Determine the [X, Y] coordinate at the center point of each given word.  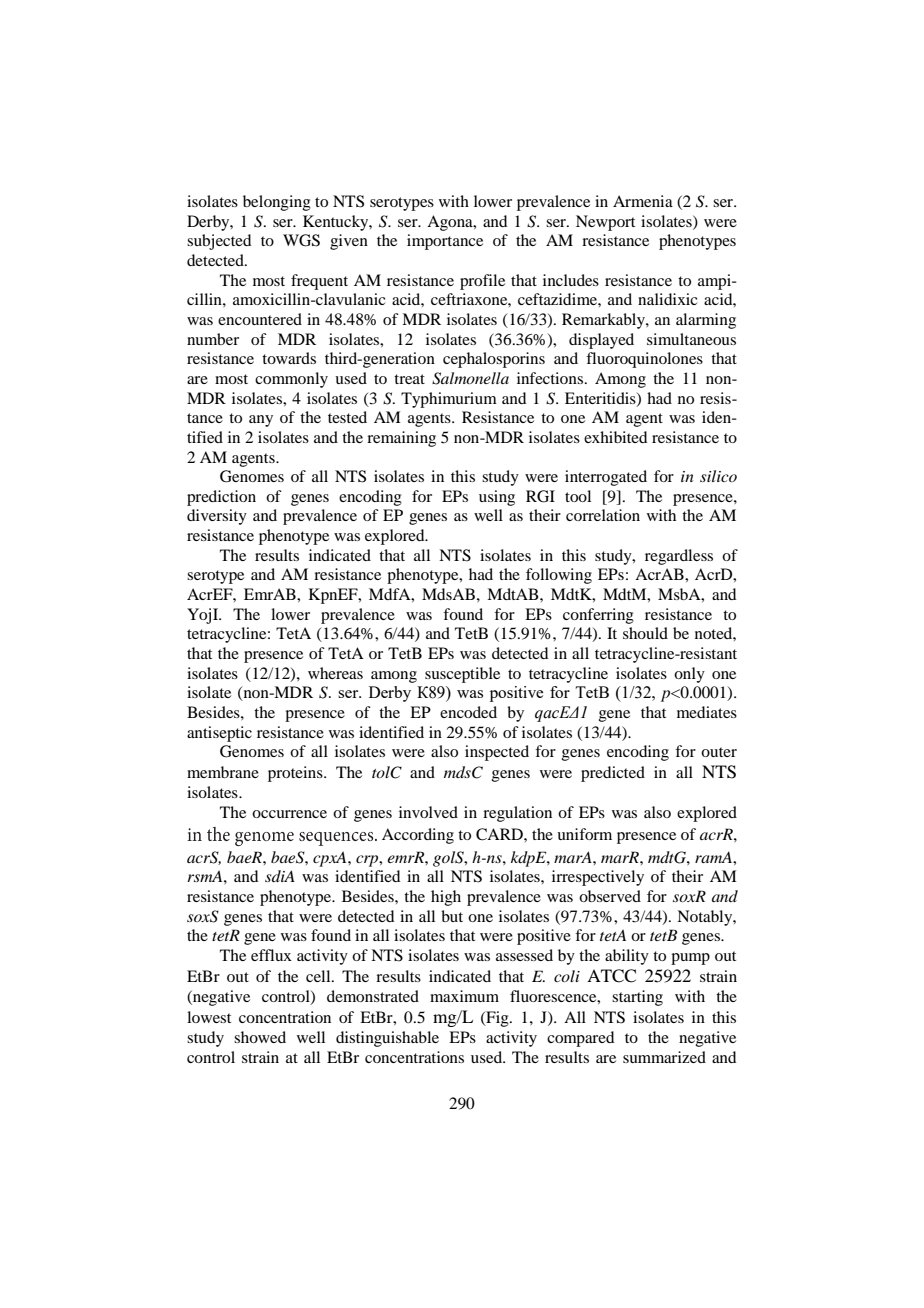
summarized [664, 1057]
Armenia [643, 201]
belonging [277, 203]
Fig [497, 1019]
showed [260, 1037]
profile [482, 282]
